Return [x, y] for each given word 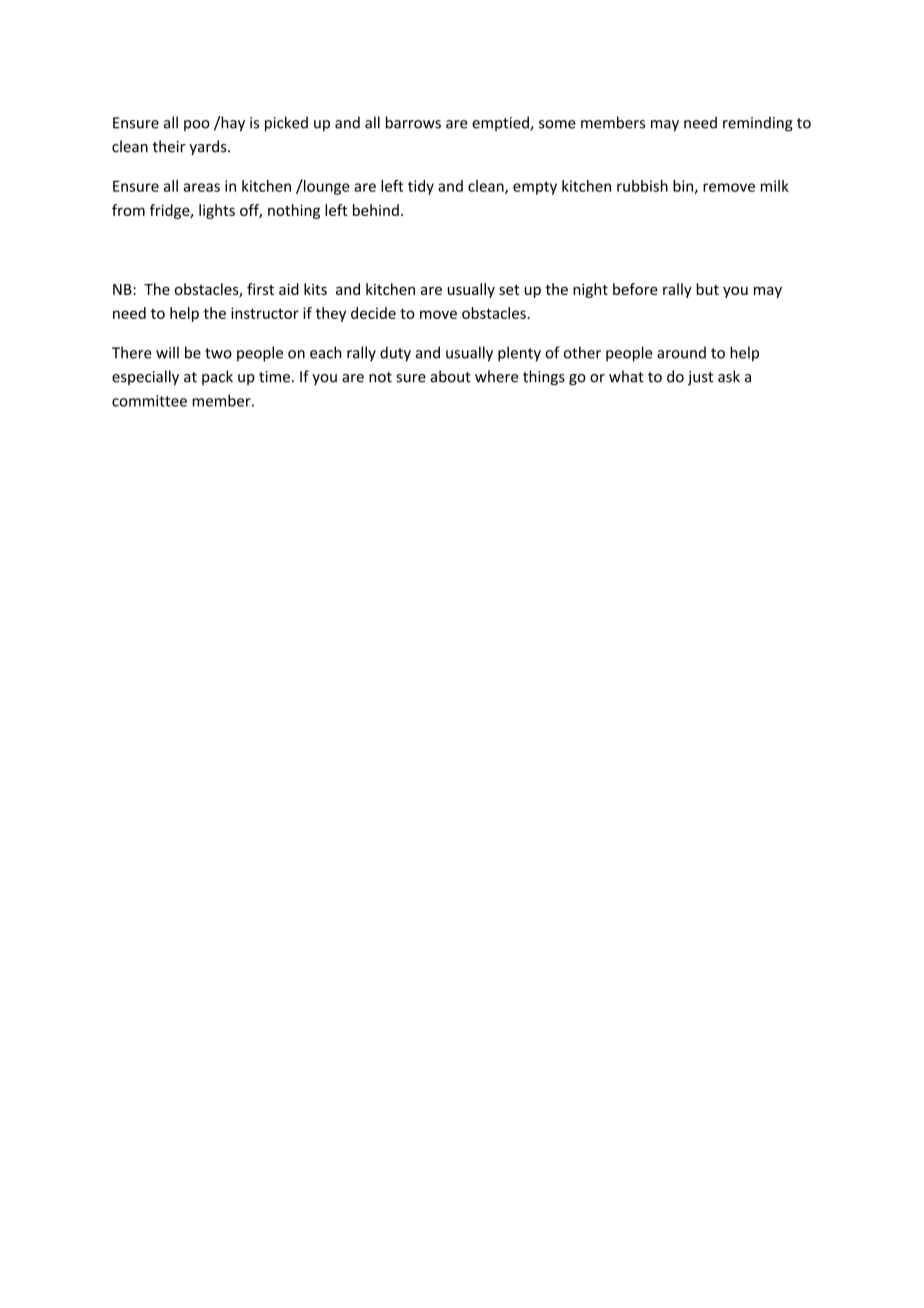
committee [149, 401]
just [700, 378]
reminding [758, 124]
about [451, 376]
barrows [413, 122]
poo [197, 126]
